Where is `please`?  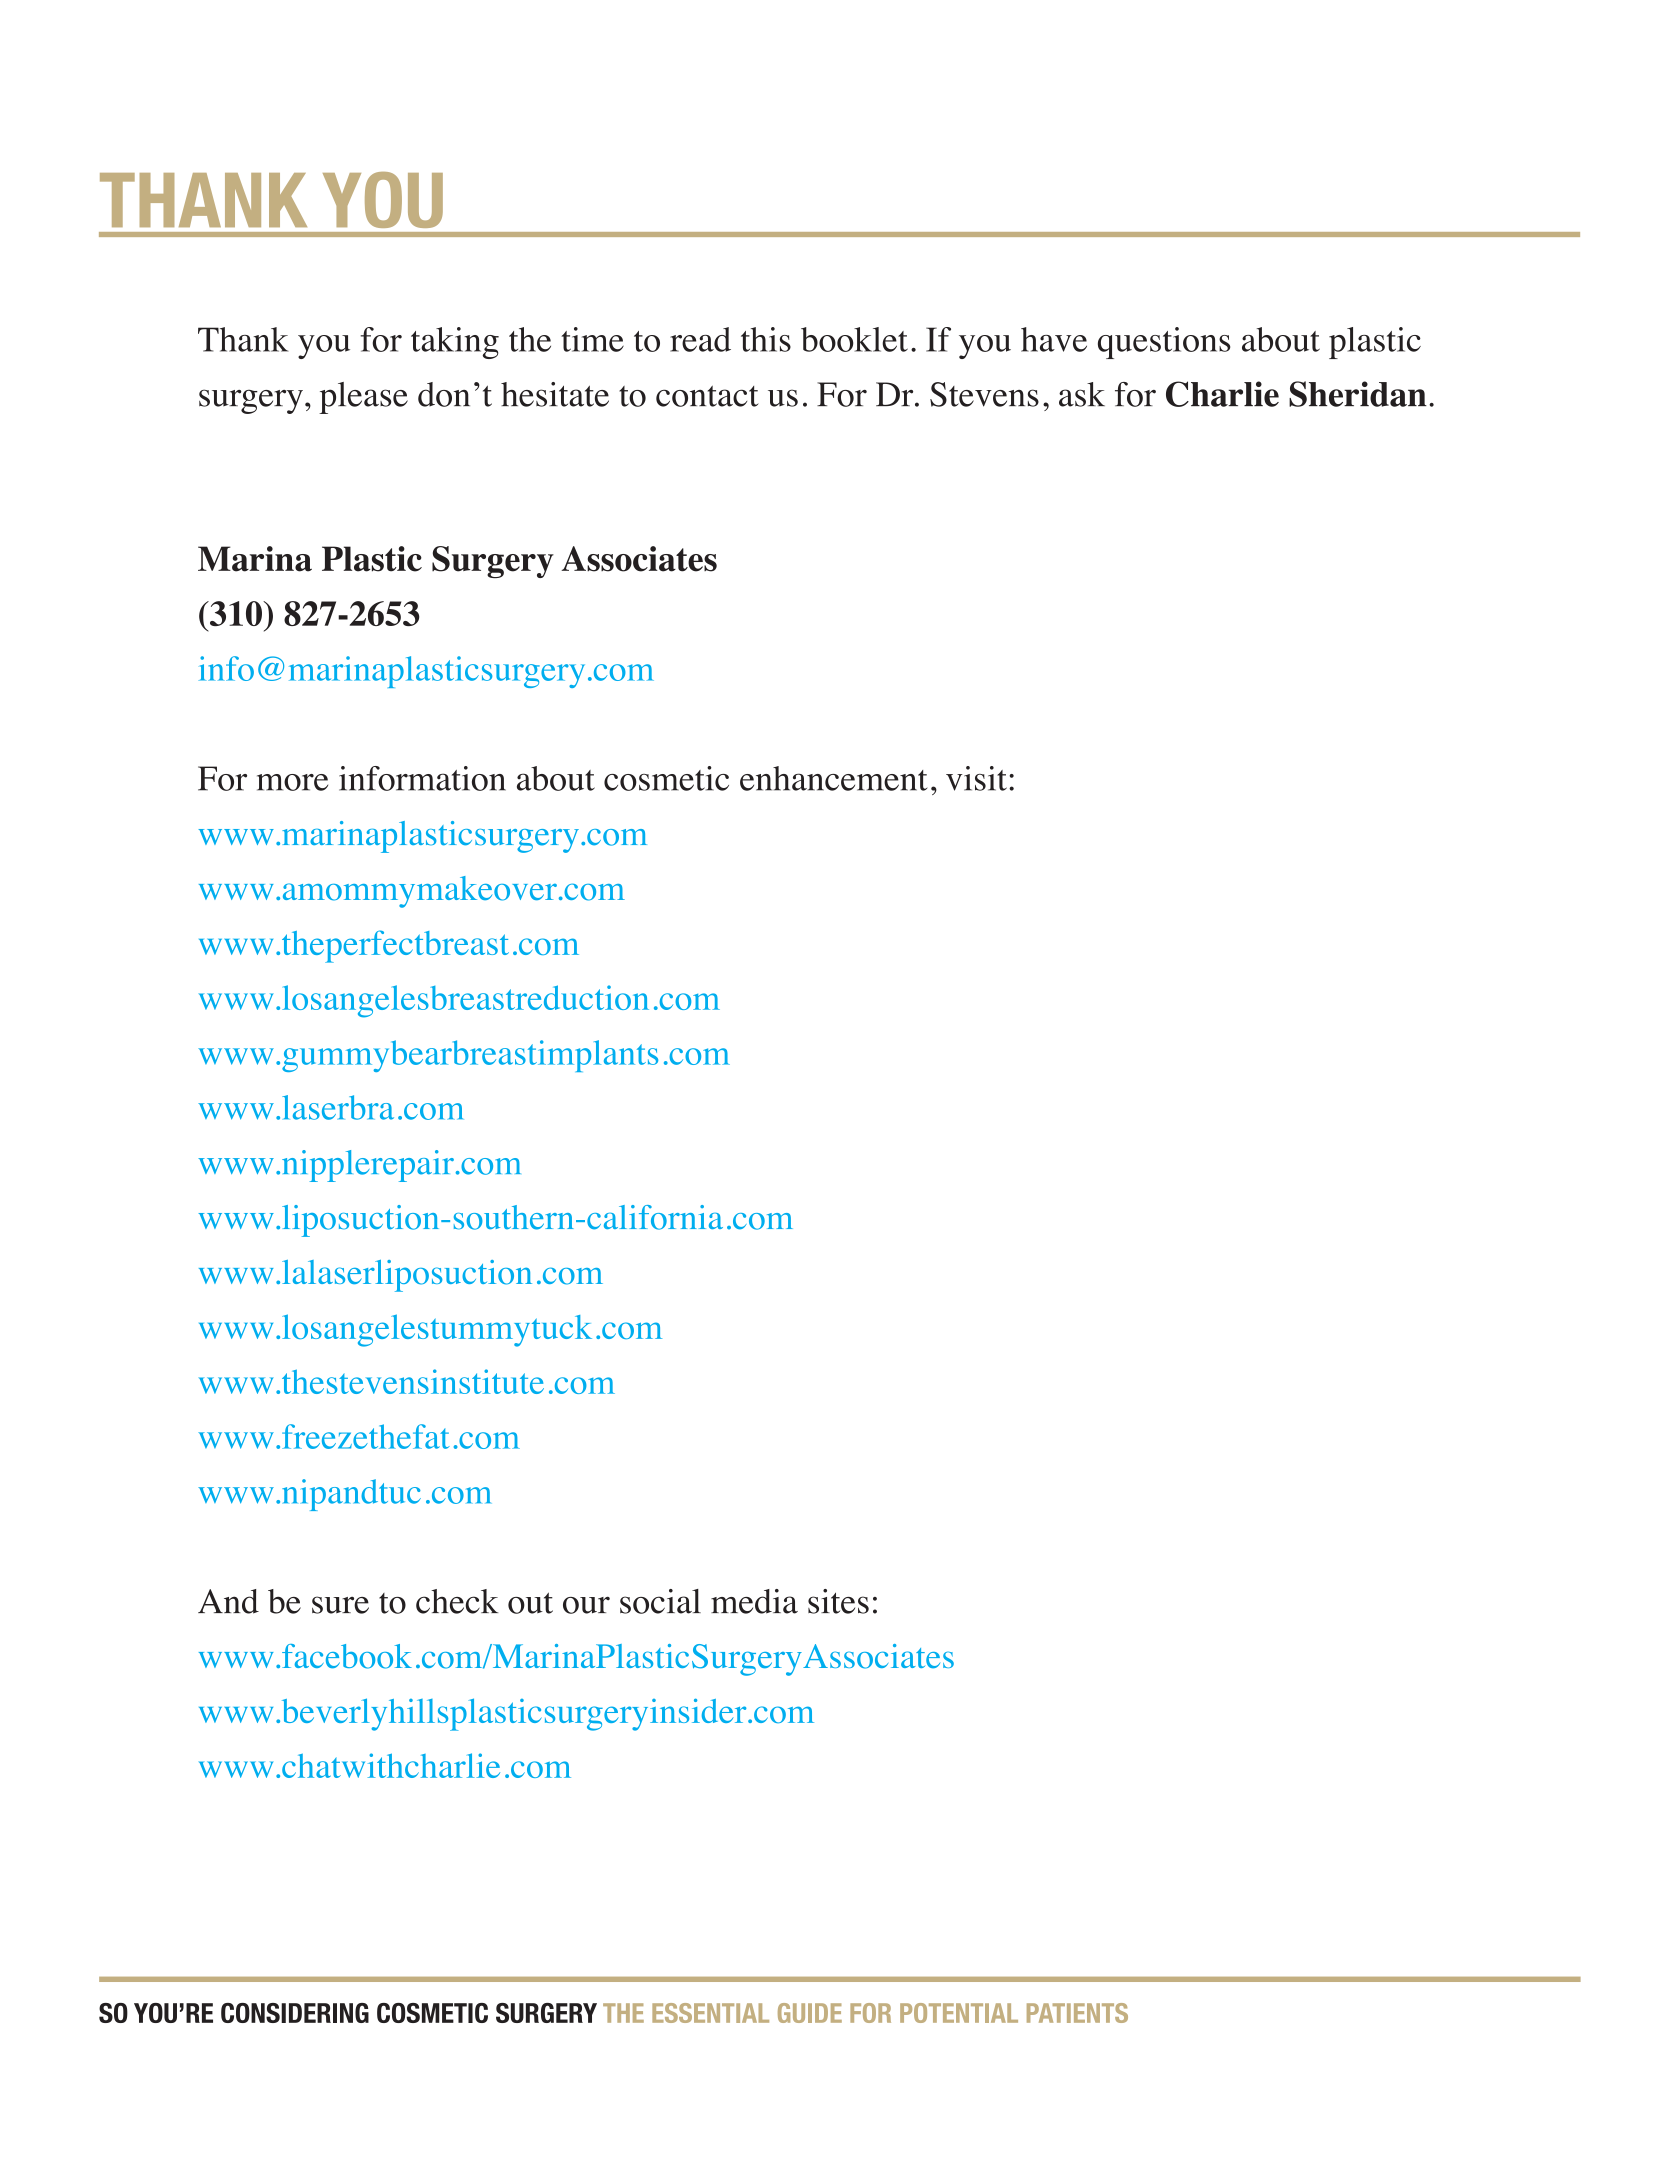
please is located at coordinates (363, 398).
